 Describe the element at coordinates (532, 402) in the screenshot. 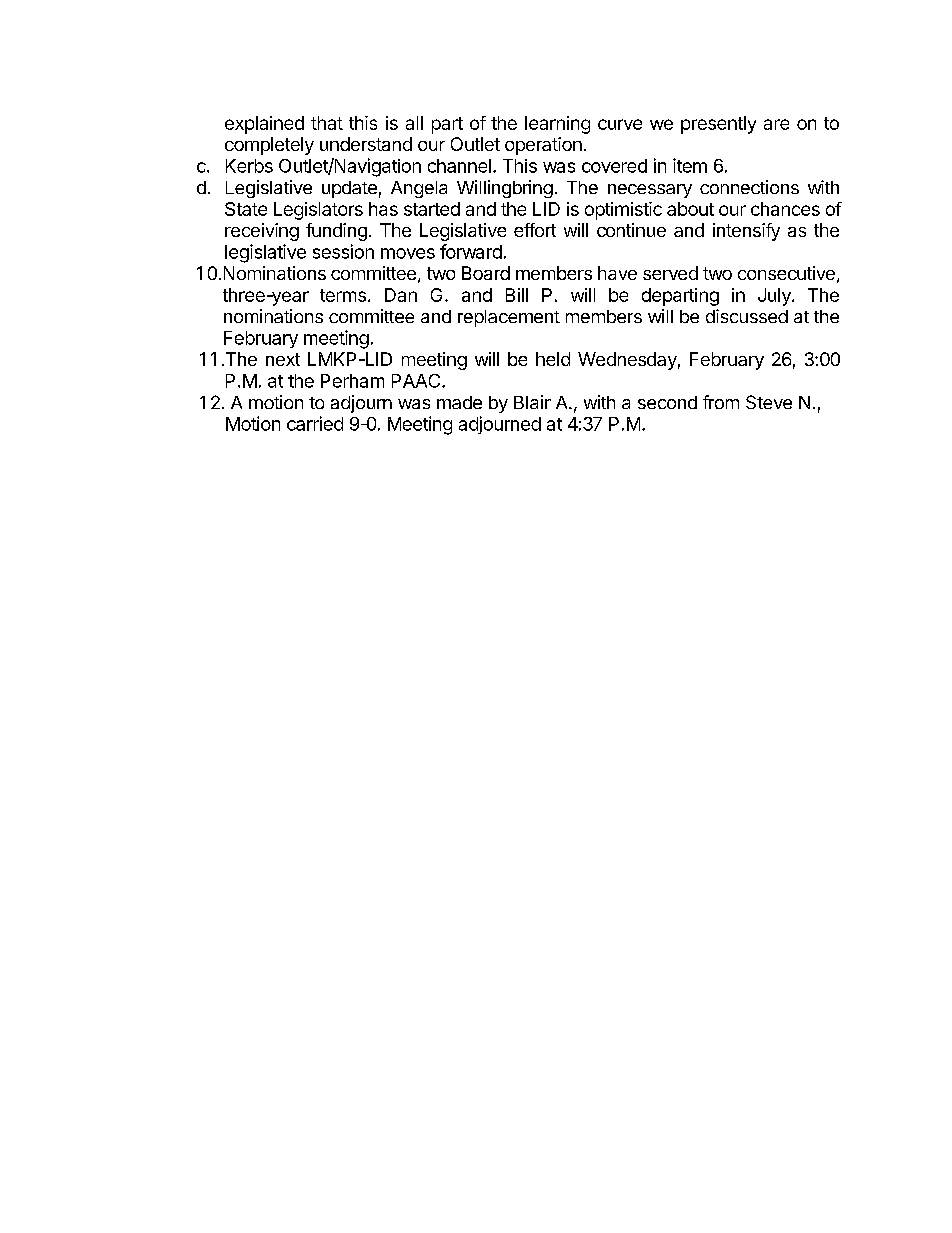

I see `Blair` at that location.
